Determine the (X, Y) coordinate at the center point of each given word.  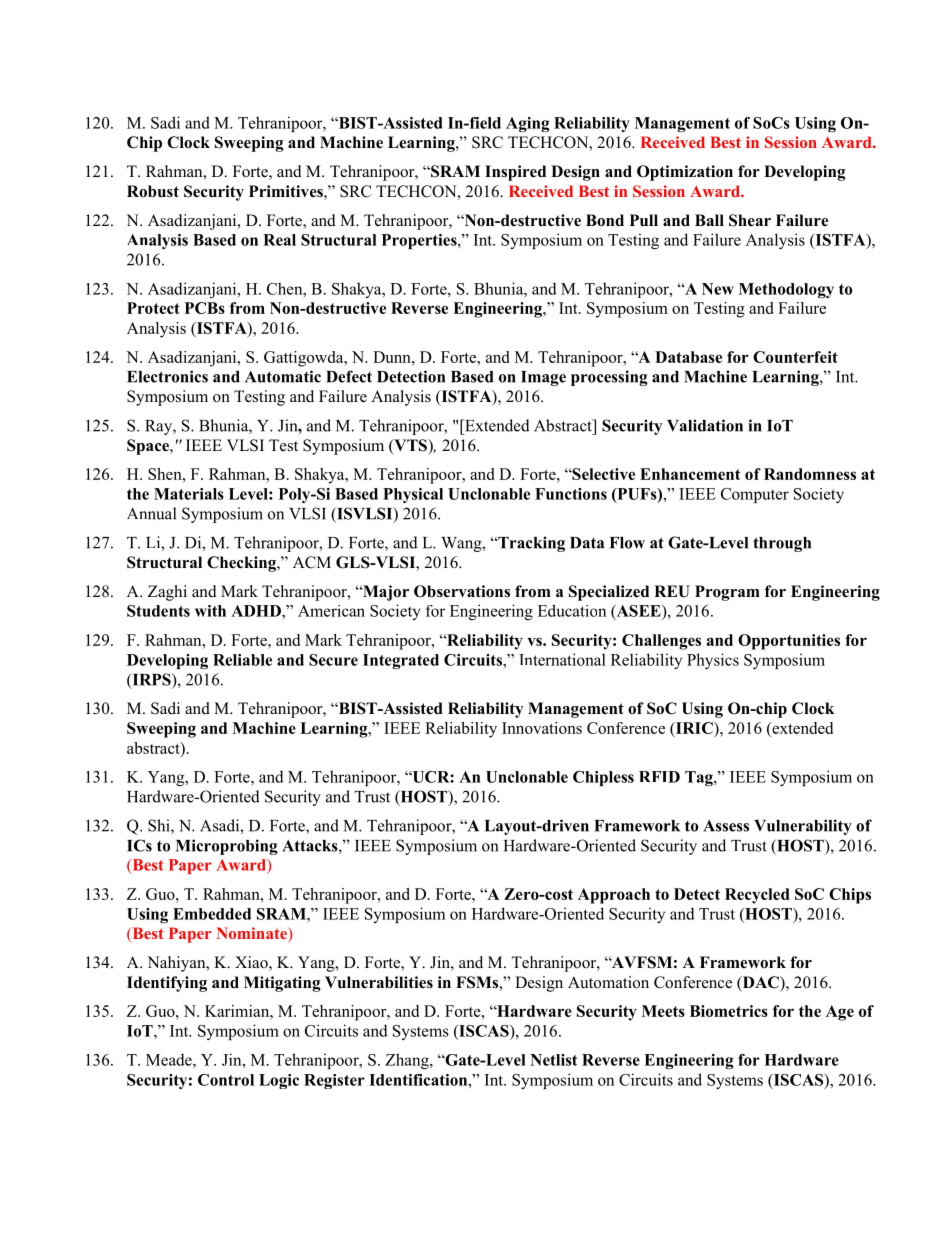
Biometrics (729, 1011)
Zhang (408, 1061)
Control (226, 1080)
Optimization (685, 173)
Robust (153, 191)
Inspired (515, 173)
